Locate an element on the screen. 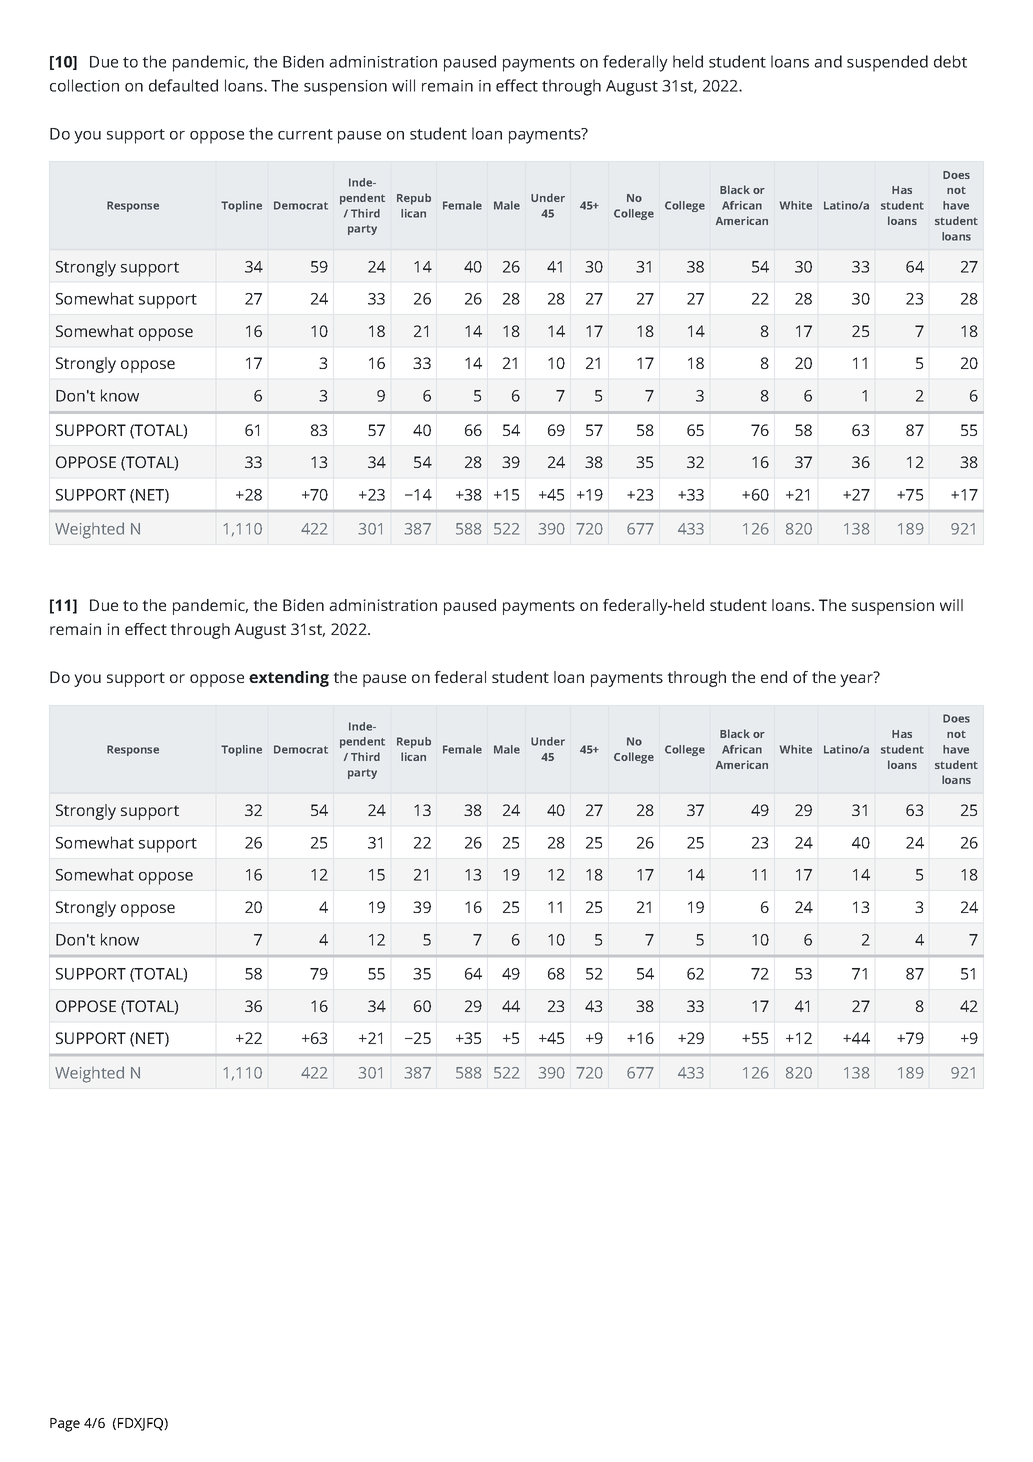 The height and width of the screenshot is (1462, 1033). extending is located at coordinates (289, 679).
